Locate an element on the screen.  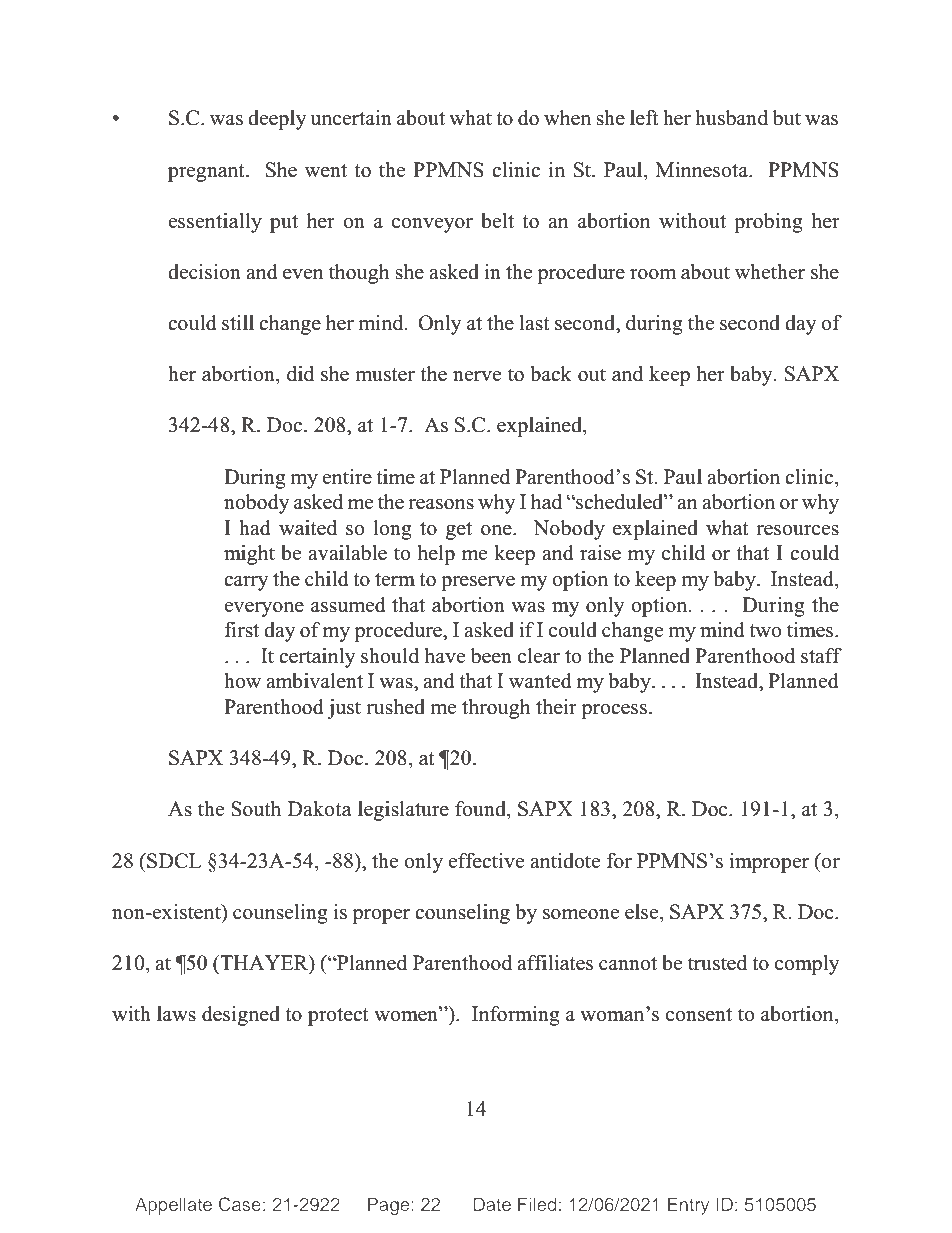
husband is located at coordinates (731, 118).
